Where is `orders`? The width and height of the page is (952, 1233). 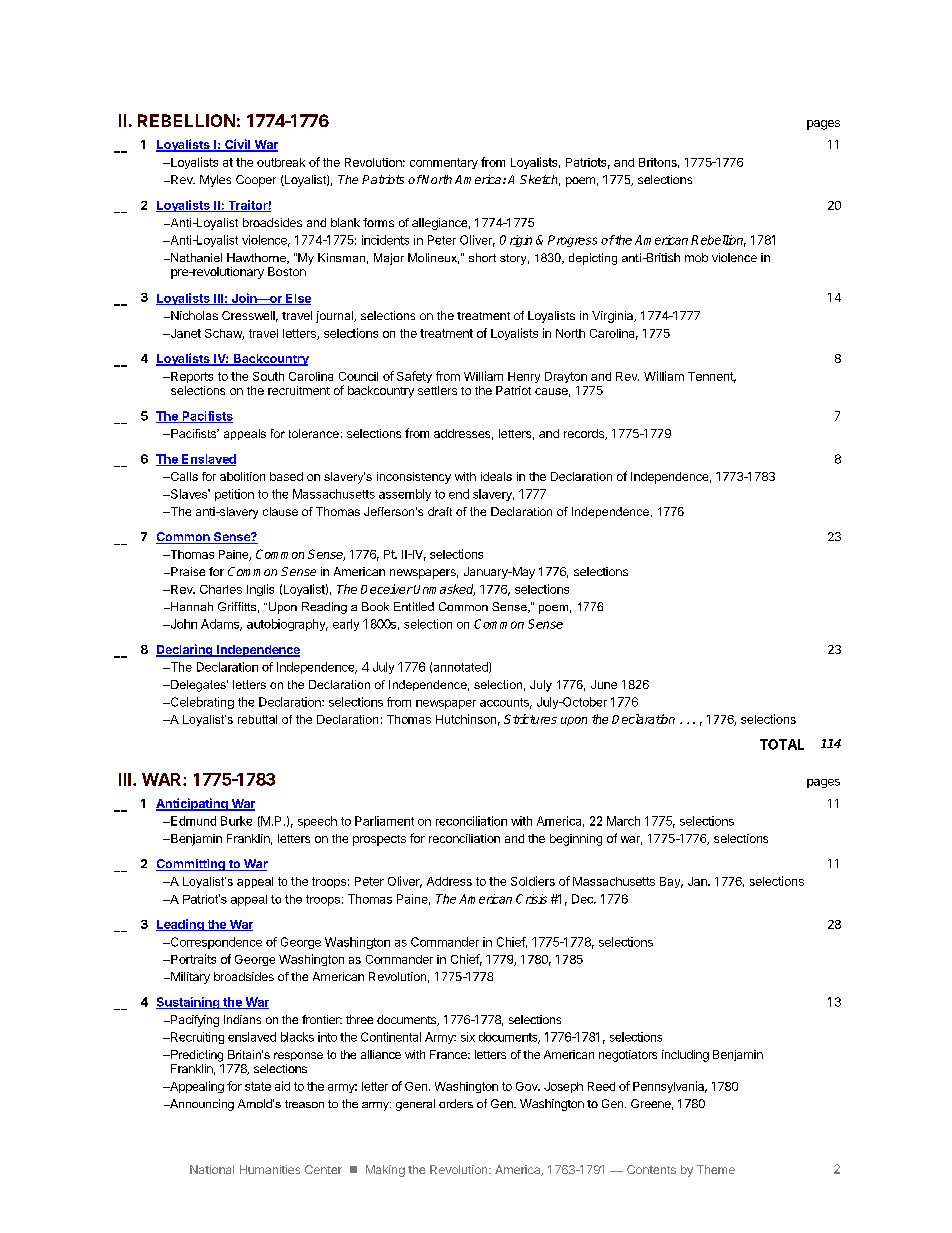
orders is located at coordinates (456, 1103).
